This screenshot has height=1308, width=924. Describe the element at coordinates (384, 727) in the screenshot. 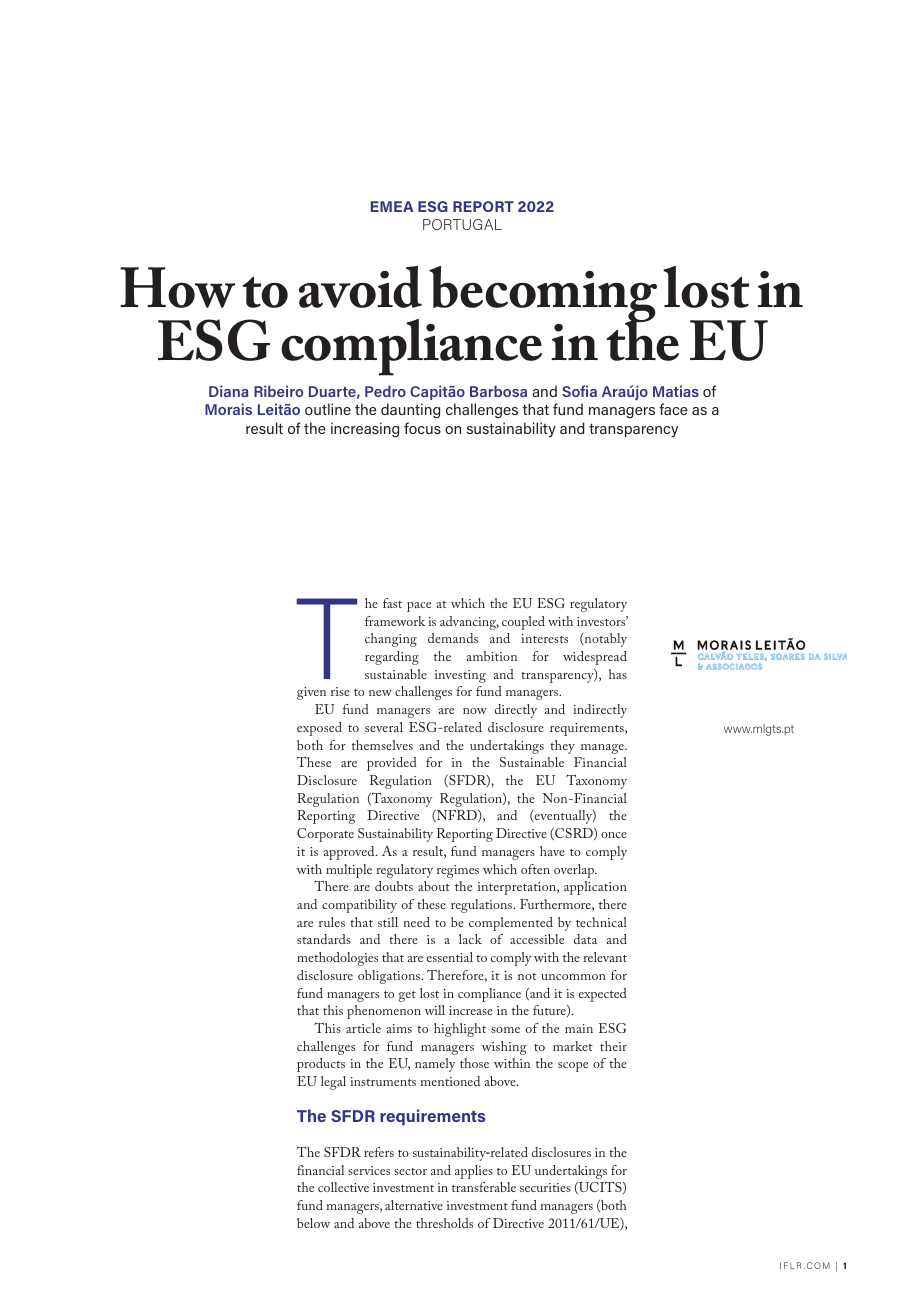

I see `several` at that location.
